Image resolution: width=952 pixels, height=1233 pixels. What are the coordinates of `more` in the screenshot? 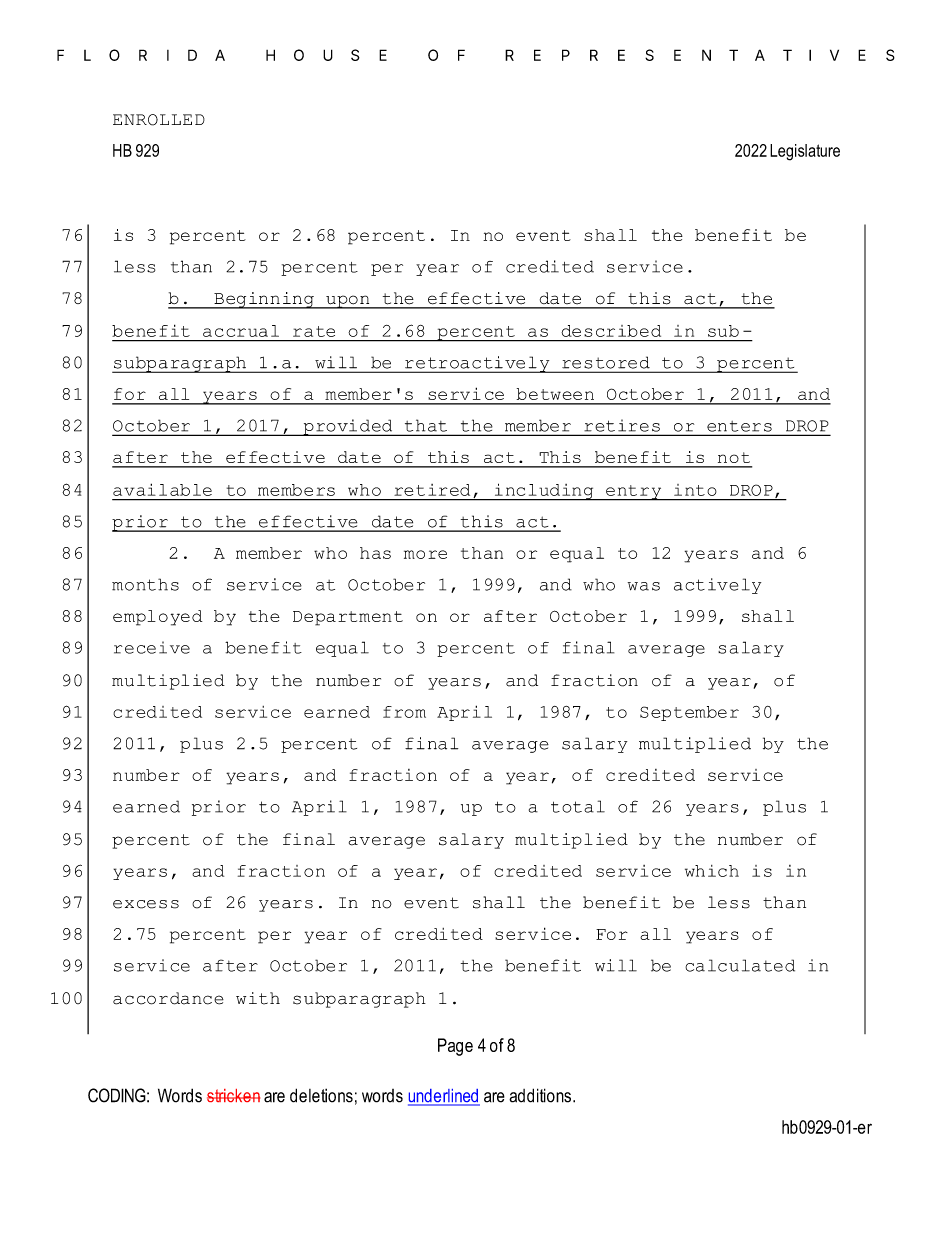 It's located at (425, 554).
